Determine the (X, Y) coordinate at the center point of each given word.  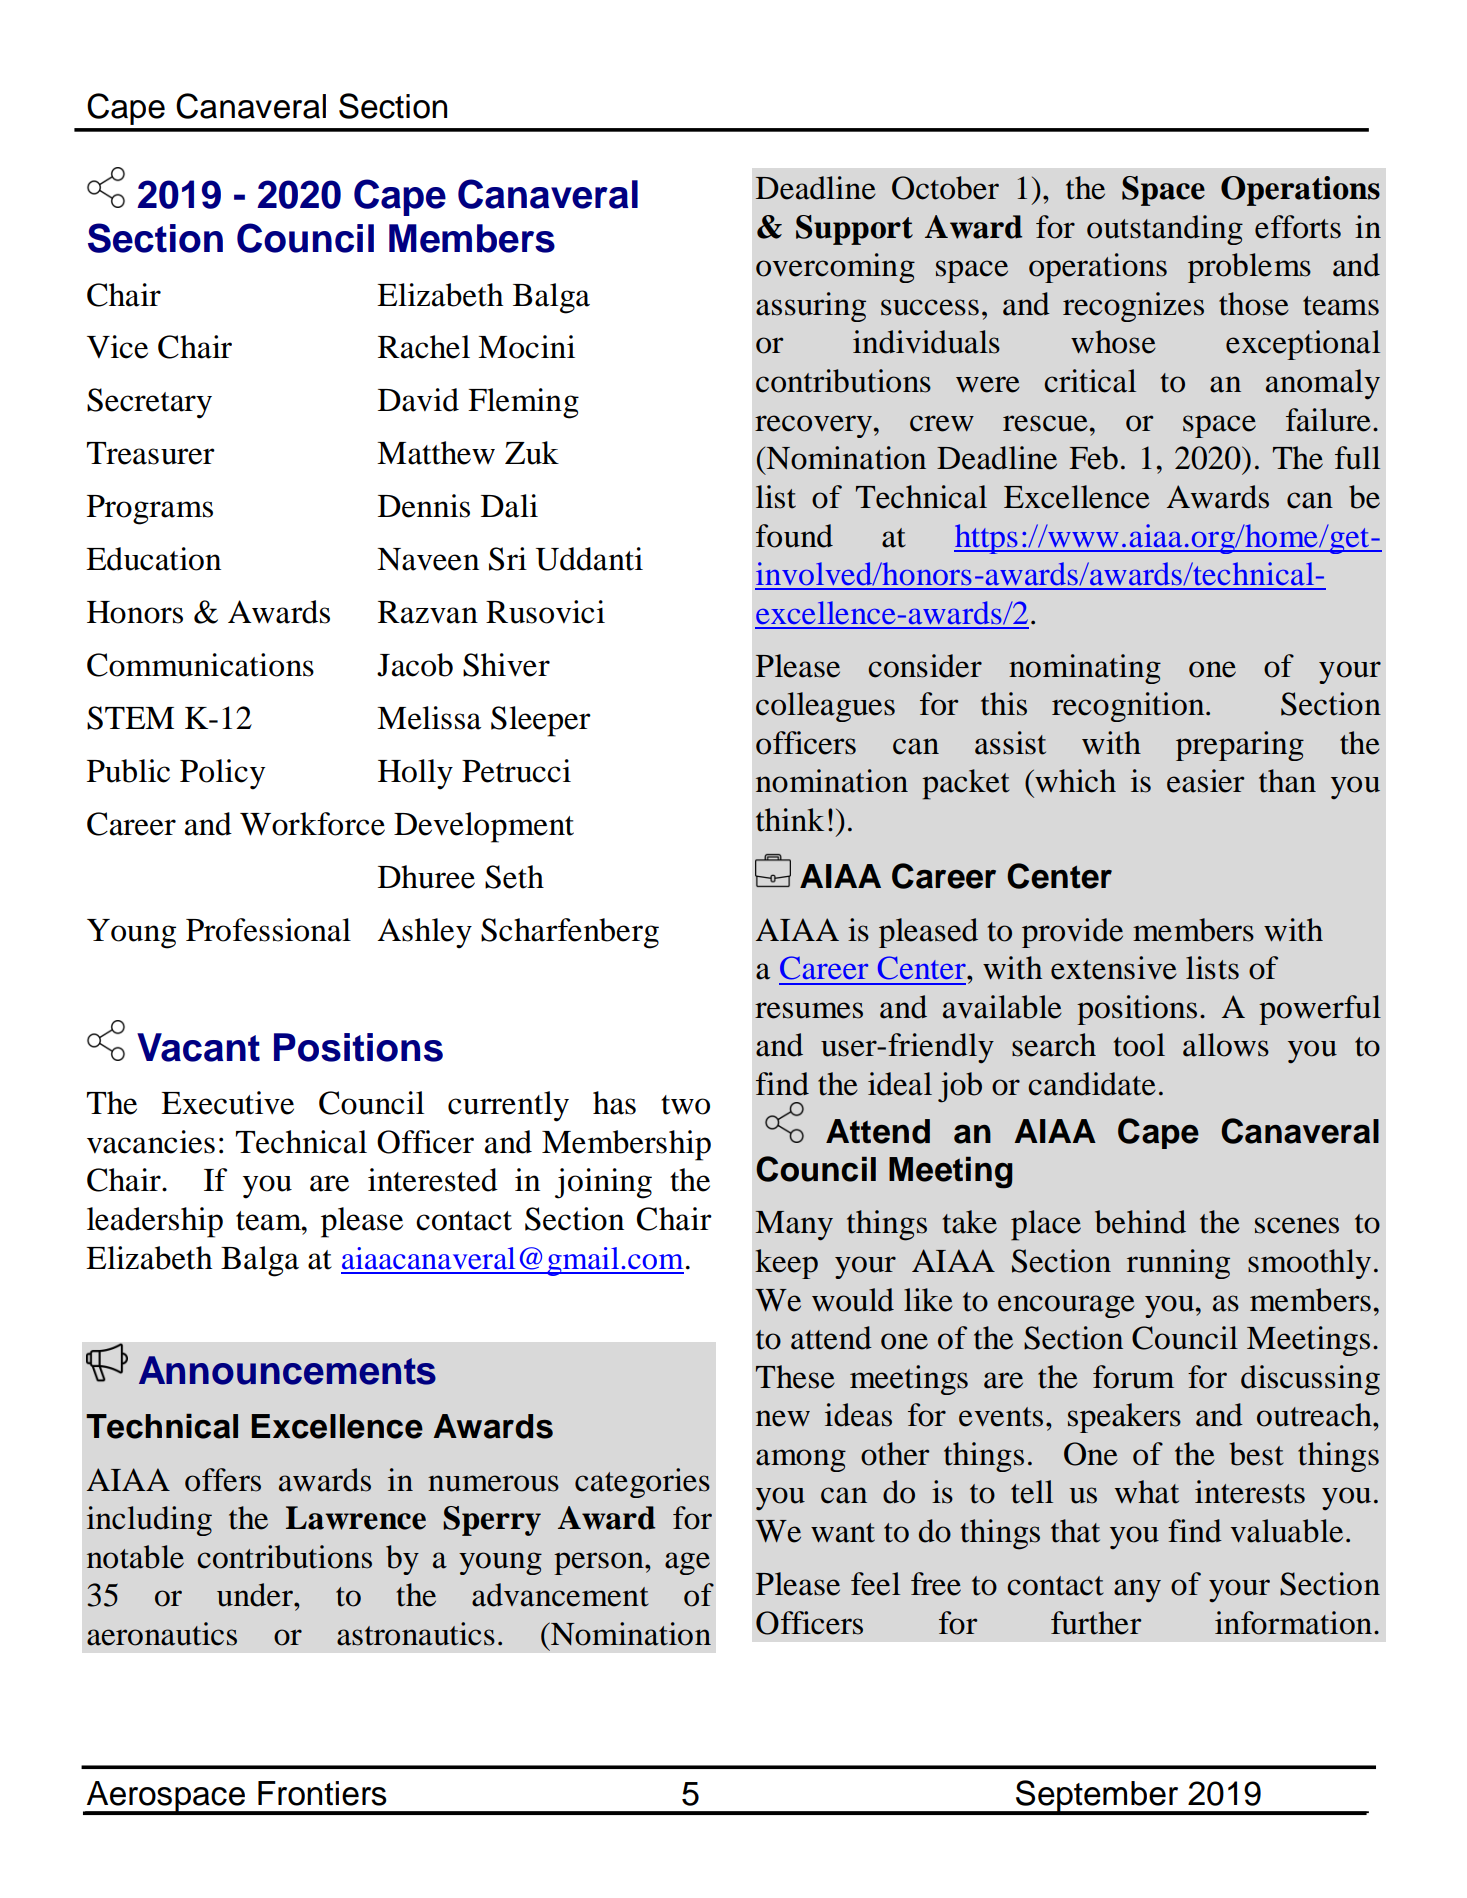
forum (1133, 1377)
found (794, 536)
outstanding (1165, 230)
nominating (1085, 669)
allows (1226, 1045)
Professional (268, 930)
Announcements (287, 1370)
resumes (809, 1010)
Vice (117, 347)
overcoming (835, 268)
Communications (200, 665)
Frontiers (322, 1793)
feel (875, 1584)
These (795, 1377)
